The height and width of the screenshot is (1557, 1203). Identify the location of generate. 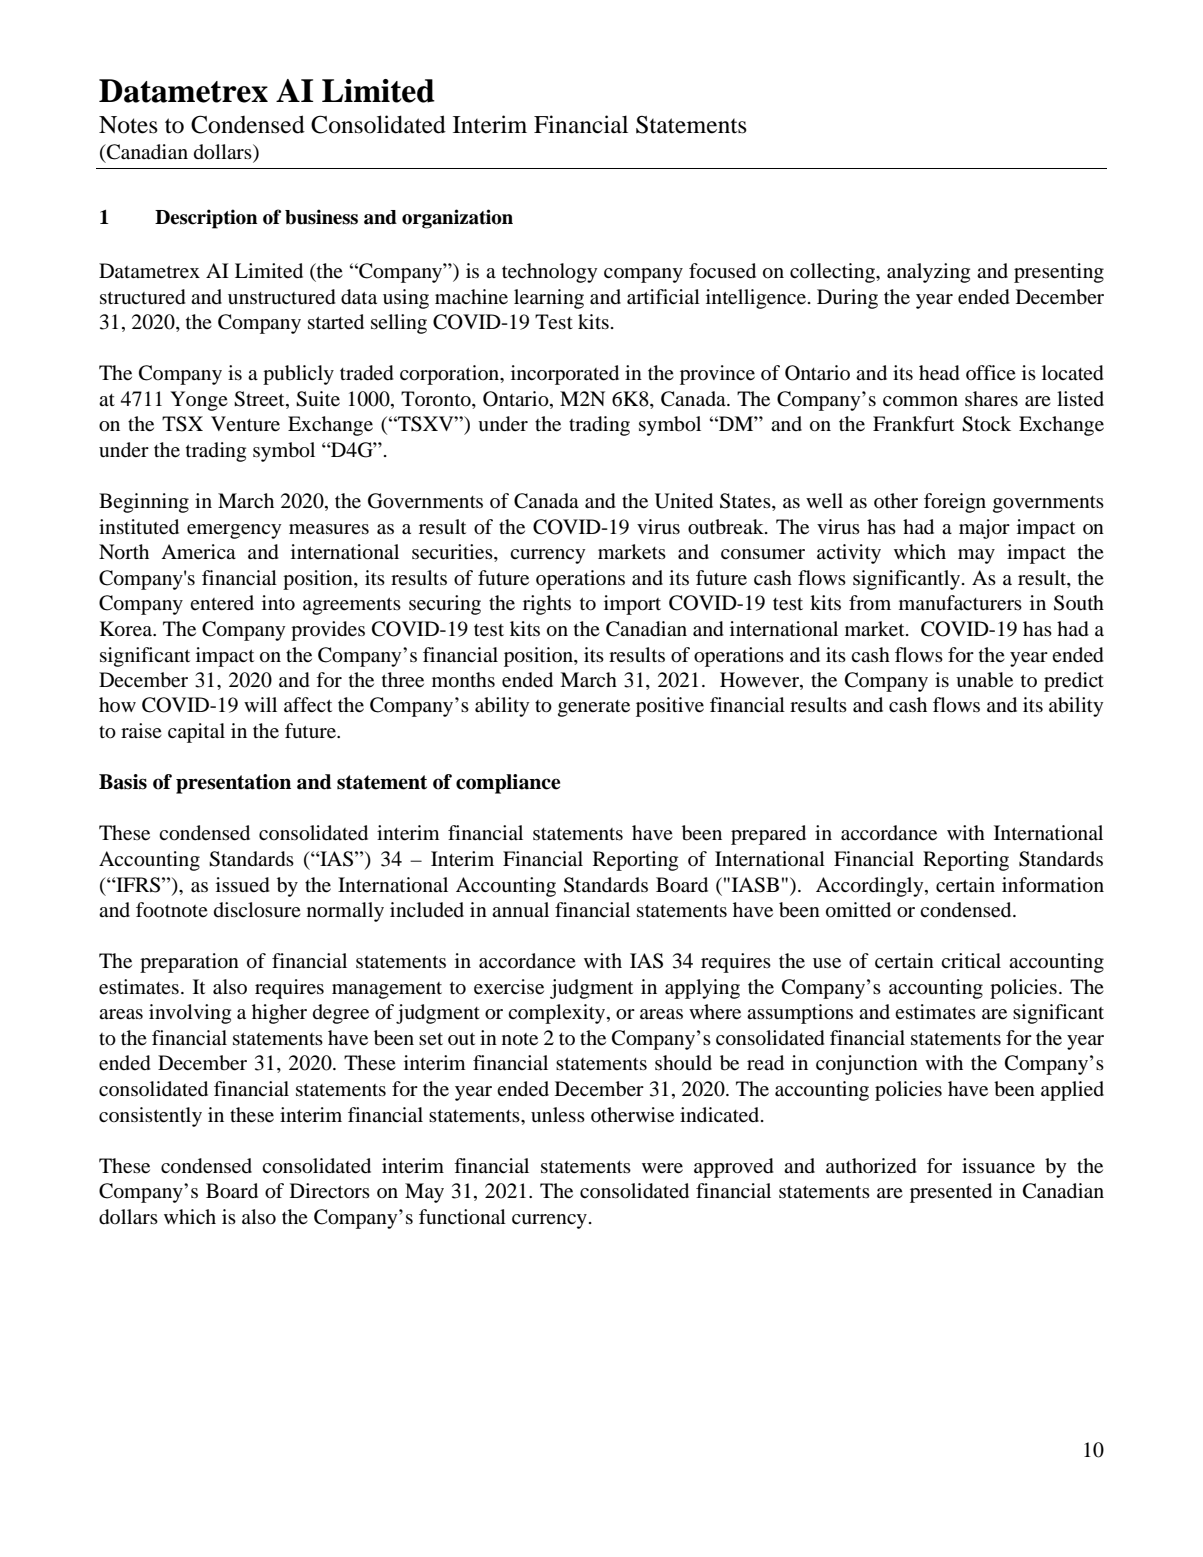
(594, 708).
